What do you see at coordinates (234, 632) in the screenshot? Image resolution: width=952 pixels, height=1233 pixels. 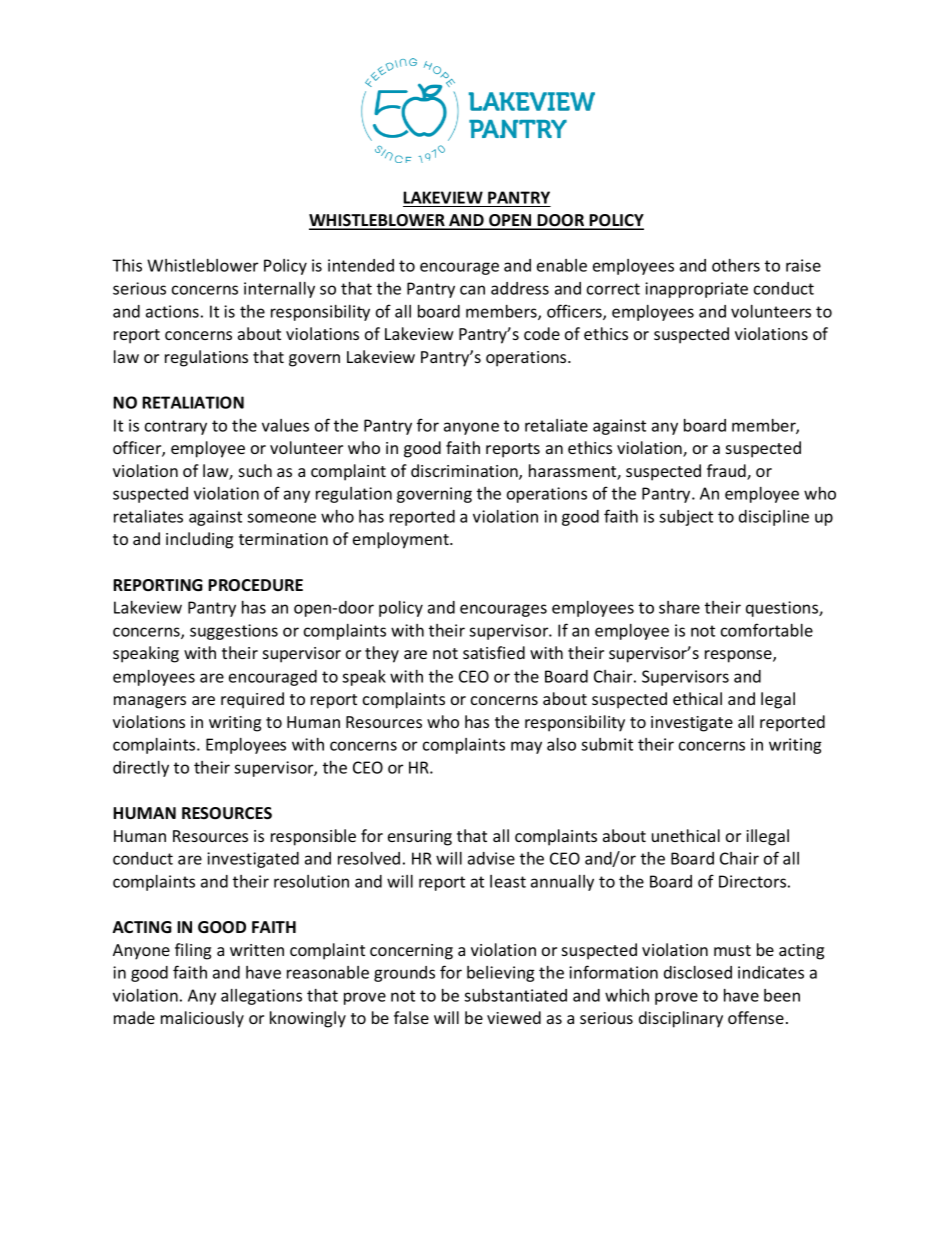 I see `suggestions` at bounding box center [234, 632].
